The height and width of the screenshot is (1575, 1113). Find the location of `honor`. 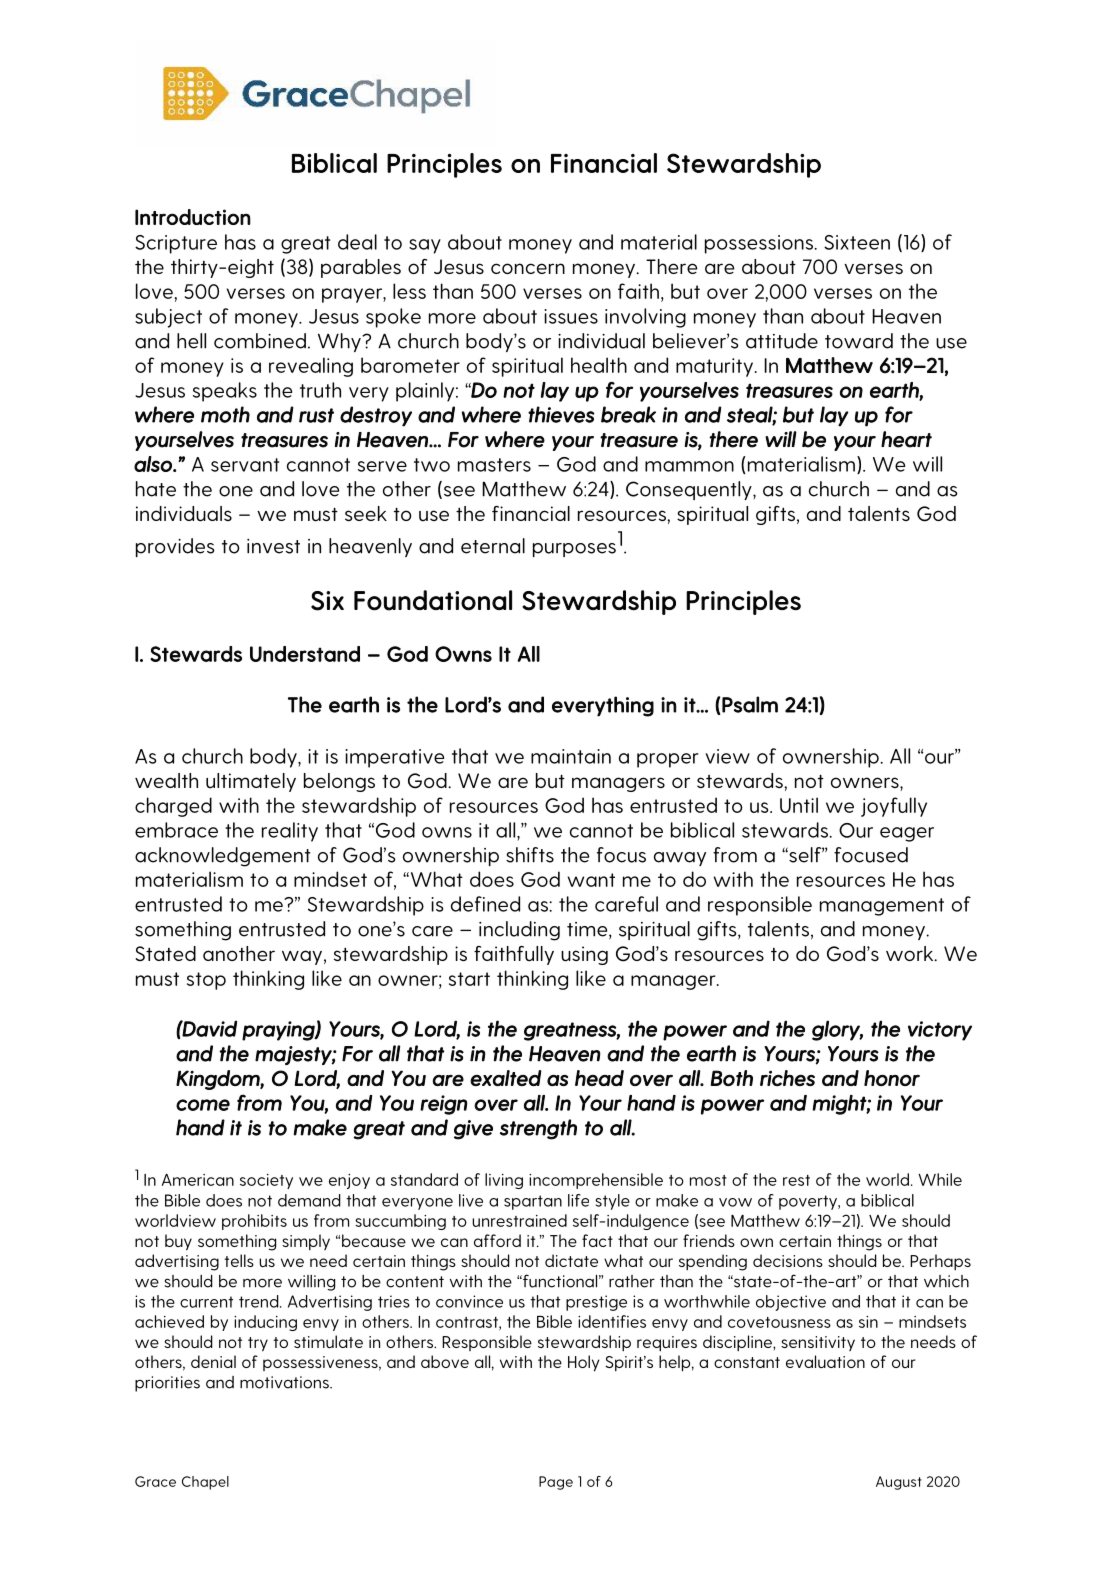

honor is located at coordinates (892, 1078).
